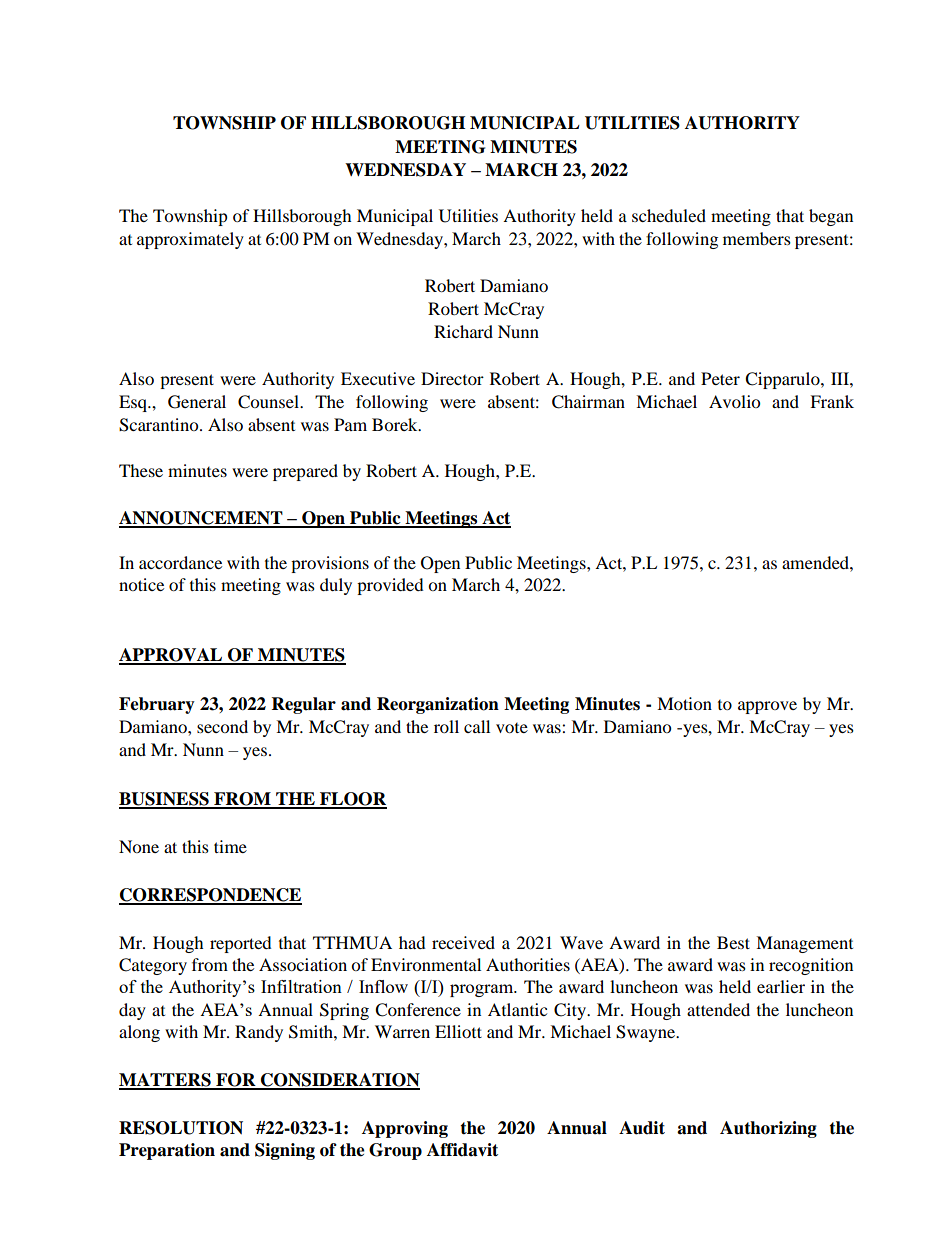  Describe the element at coordinates (181, 1128) in the screenshot. I see `RESOLUTION` at that location.
